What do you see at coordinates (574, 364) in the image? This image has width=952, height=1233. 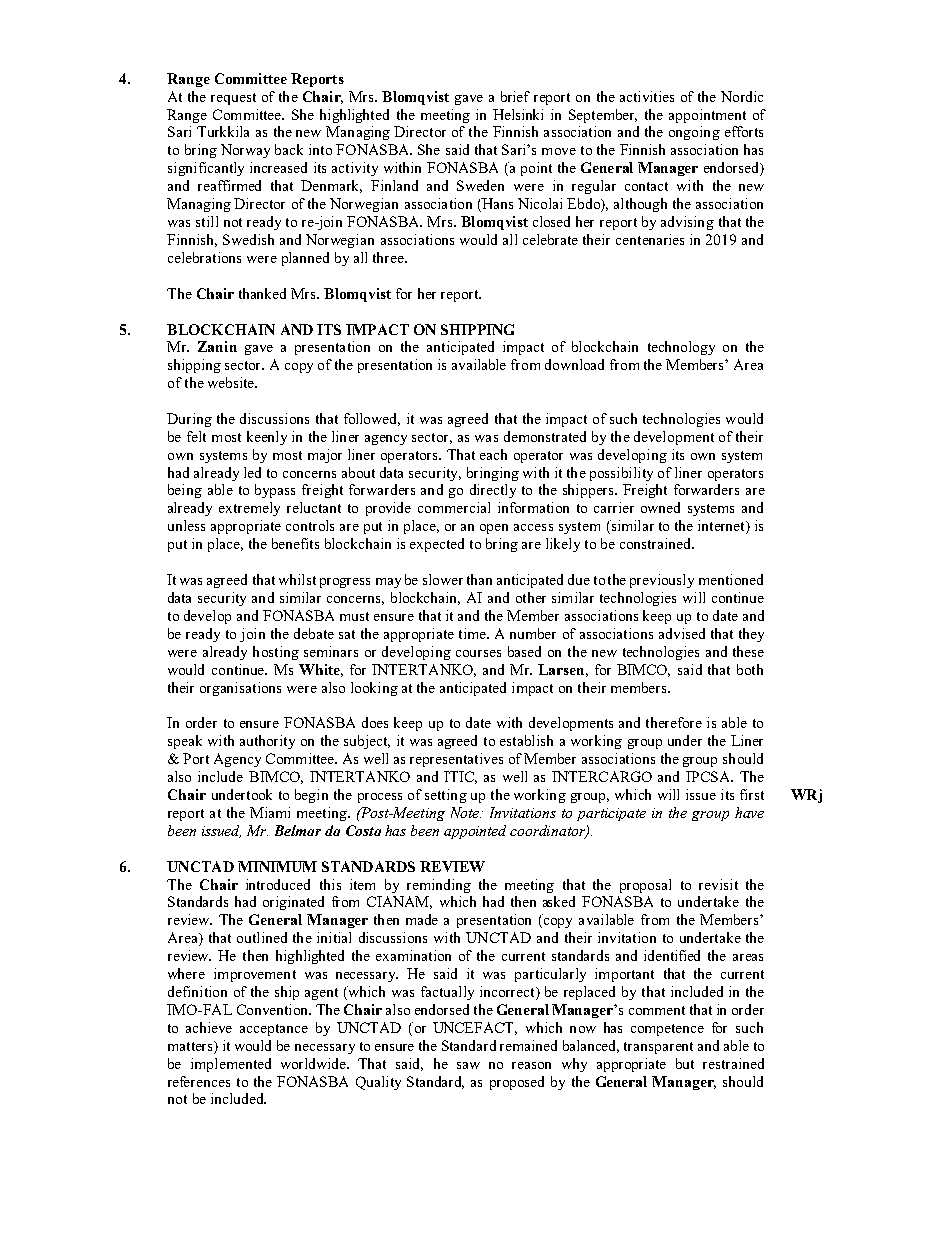 I see `download` at bounding box center [574, 364].
